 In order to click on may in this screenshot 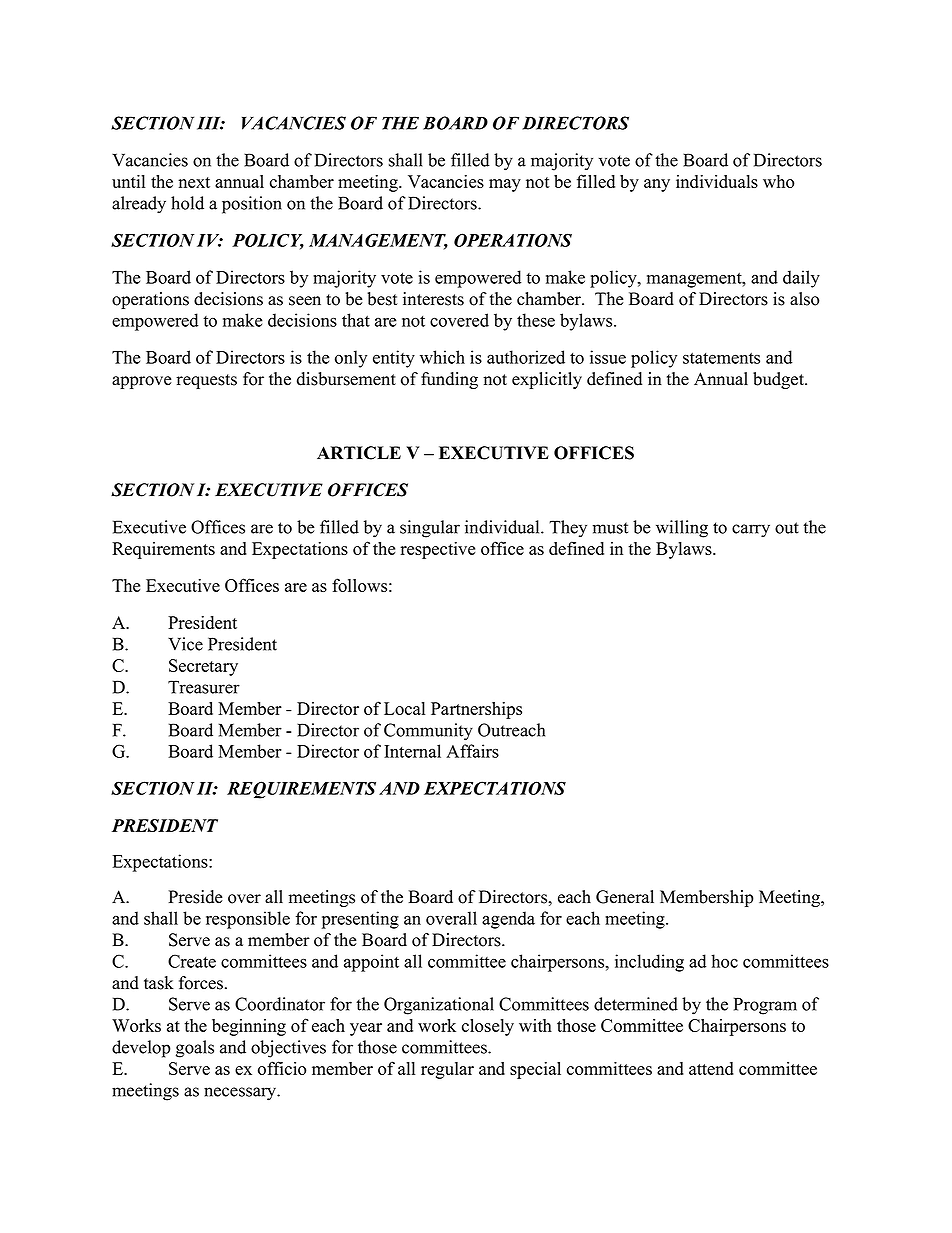, I will do `click(505, 185)`.
